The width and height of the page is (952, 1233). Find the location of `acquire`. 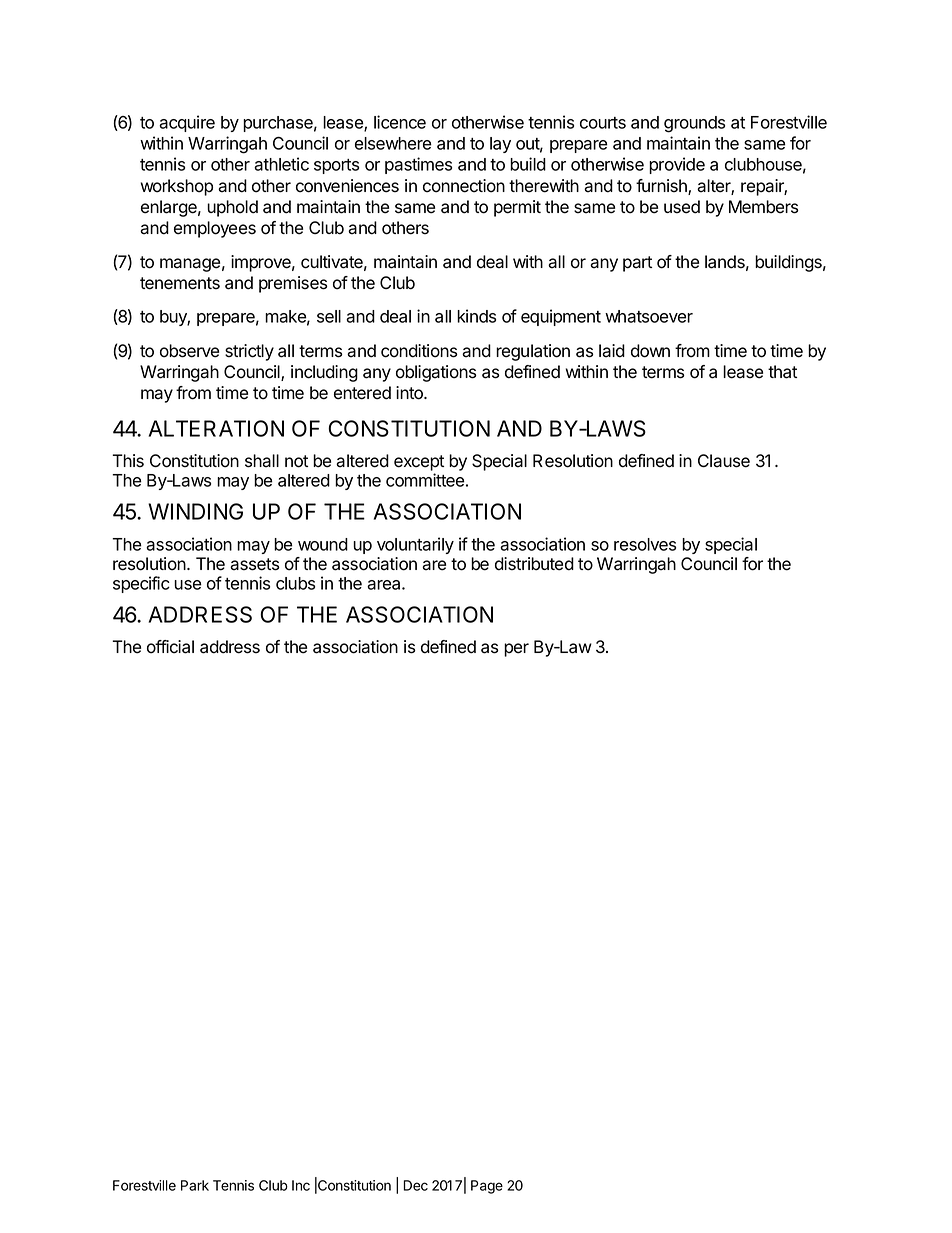

acquire is located at coordinates (187, 123).
